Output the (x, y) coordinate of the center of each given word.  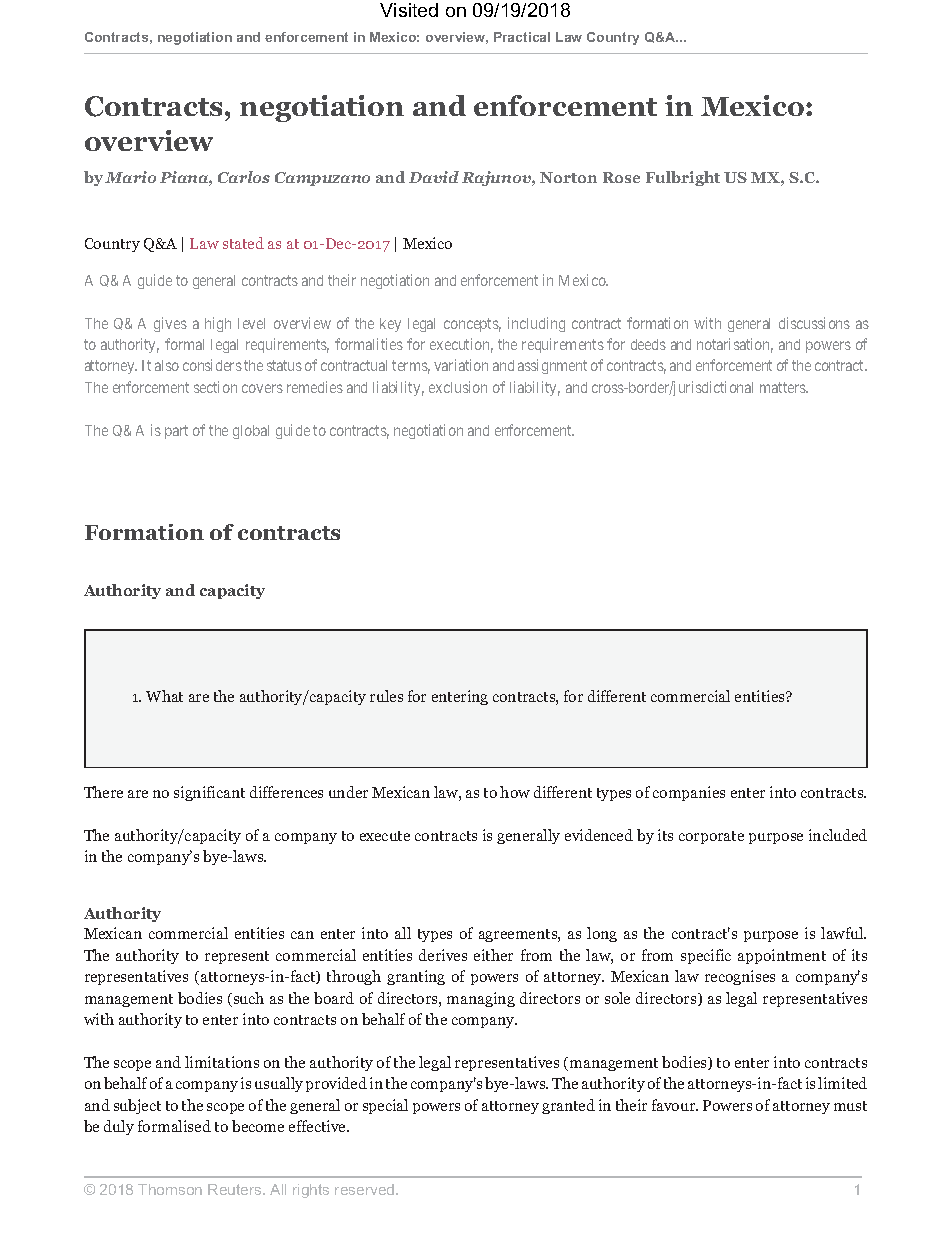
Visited (409, 10)
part (176, 432)
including (536, 324)
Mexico (583, 280)
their (342, 280)
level (251, 323)
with (707, 323)
